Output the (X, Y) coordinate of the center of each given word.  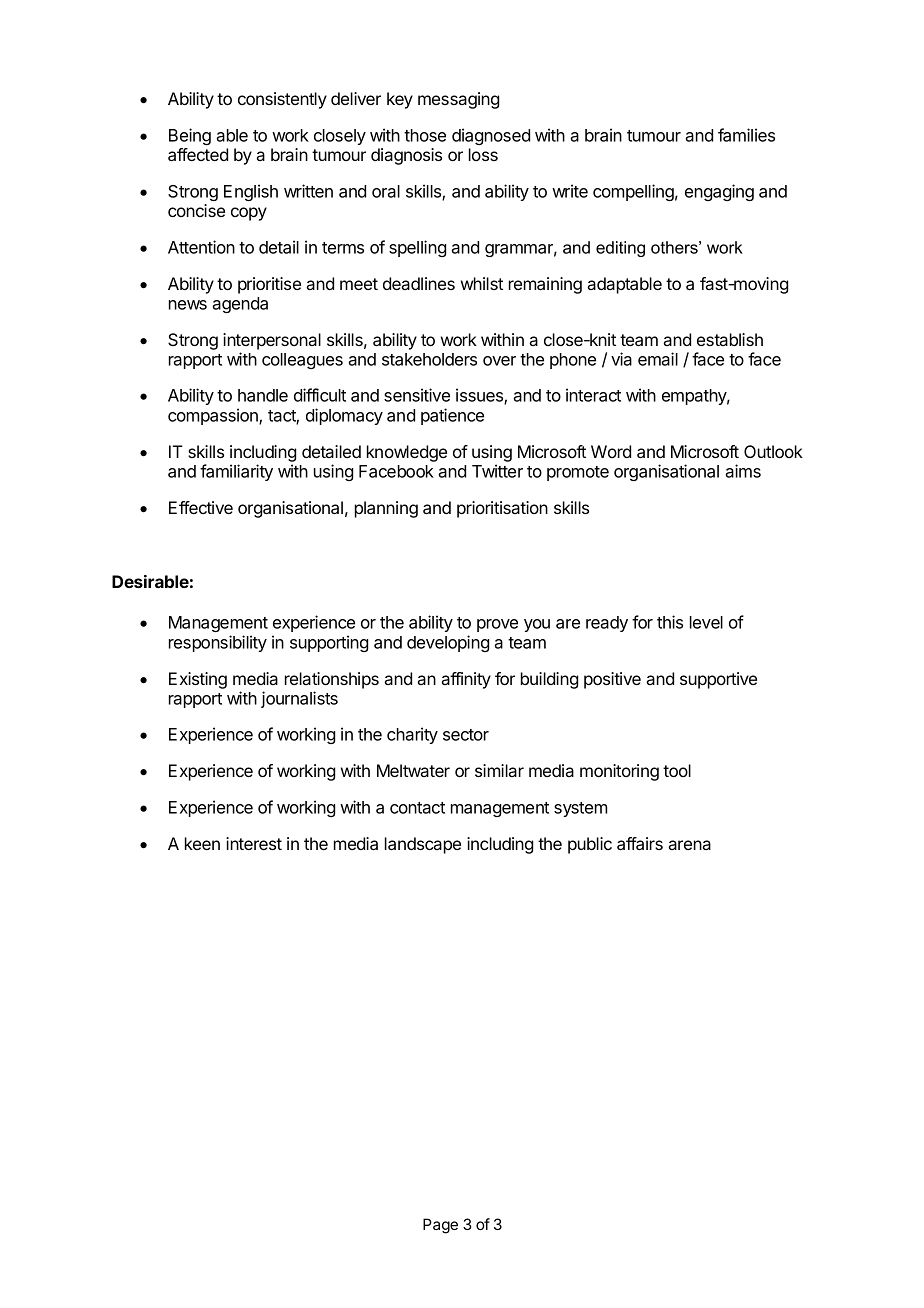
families (746, 135)
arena (689, 845)
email (658, 359)
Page (440, 1226)
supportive (718, 680)
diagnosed (491, 136)
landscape (423, 845)
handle (263, 395)
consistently (282, 100)
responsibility (218, 643)
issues (480, 396)
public (590, 845)
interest (254, 843)
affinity (466, 680)
